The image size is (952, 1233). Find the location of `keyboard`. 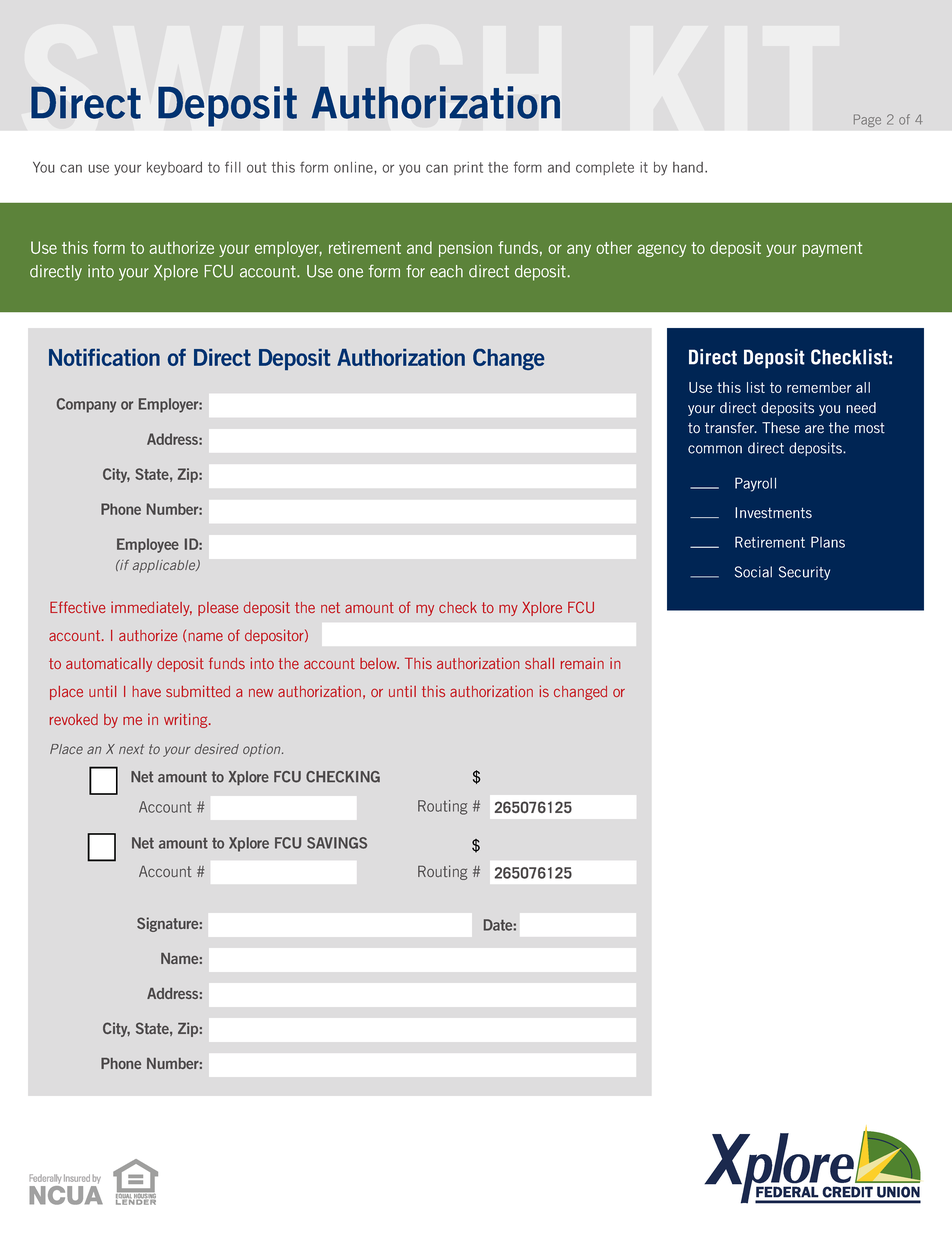

keyboard is located at coordinates (174, 169).
